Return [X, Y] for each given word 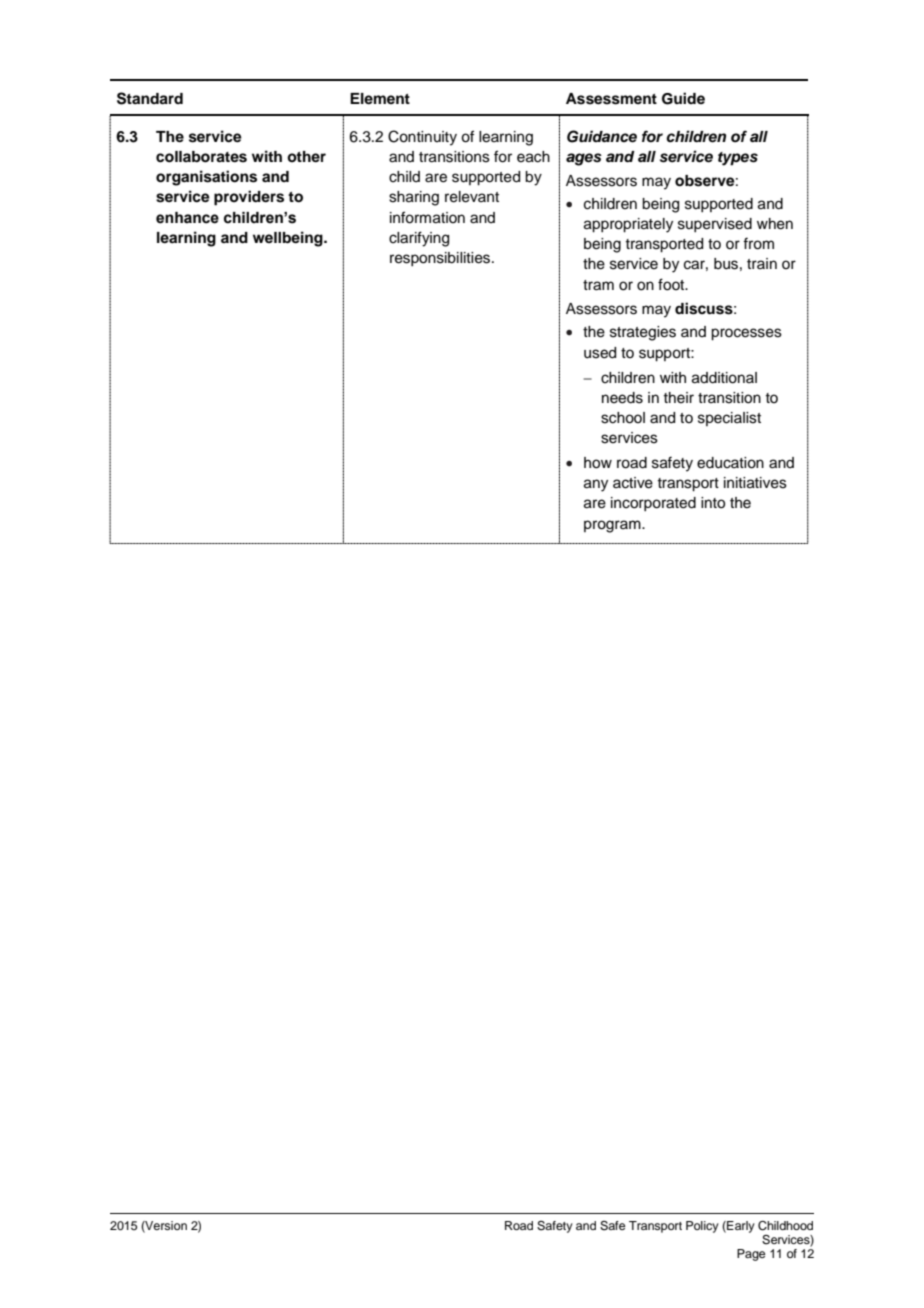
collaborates [201, 157]
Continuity [422, 138]
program [613, 526]
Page [751, 1255]
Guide [683, 98]
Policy [702, 1227]
